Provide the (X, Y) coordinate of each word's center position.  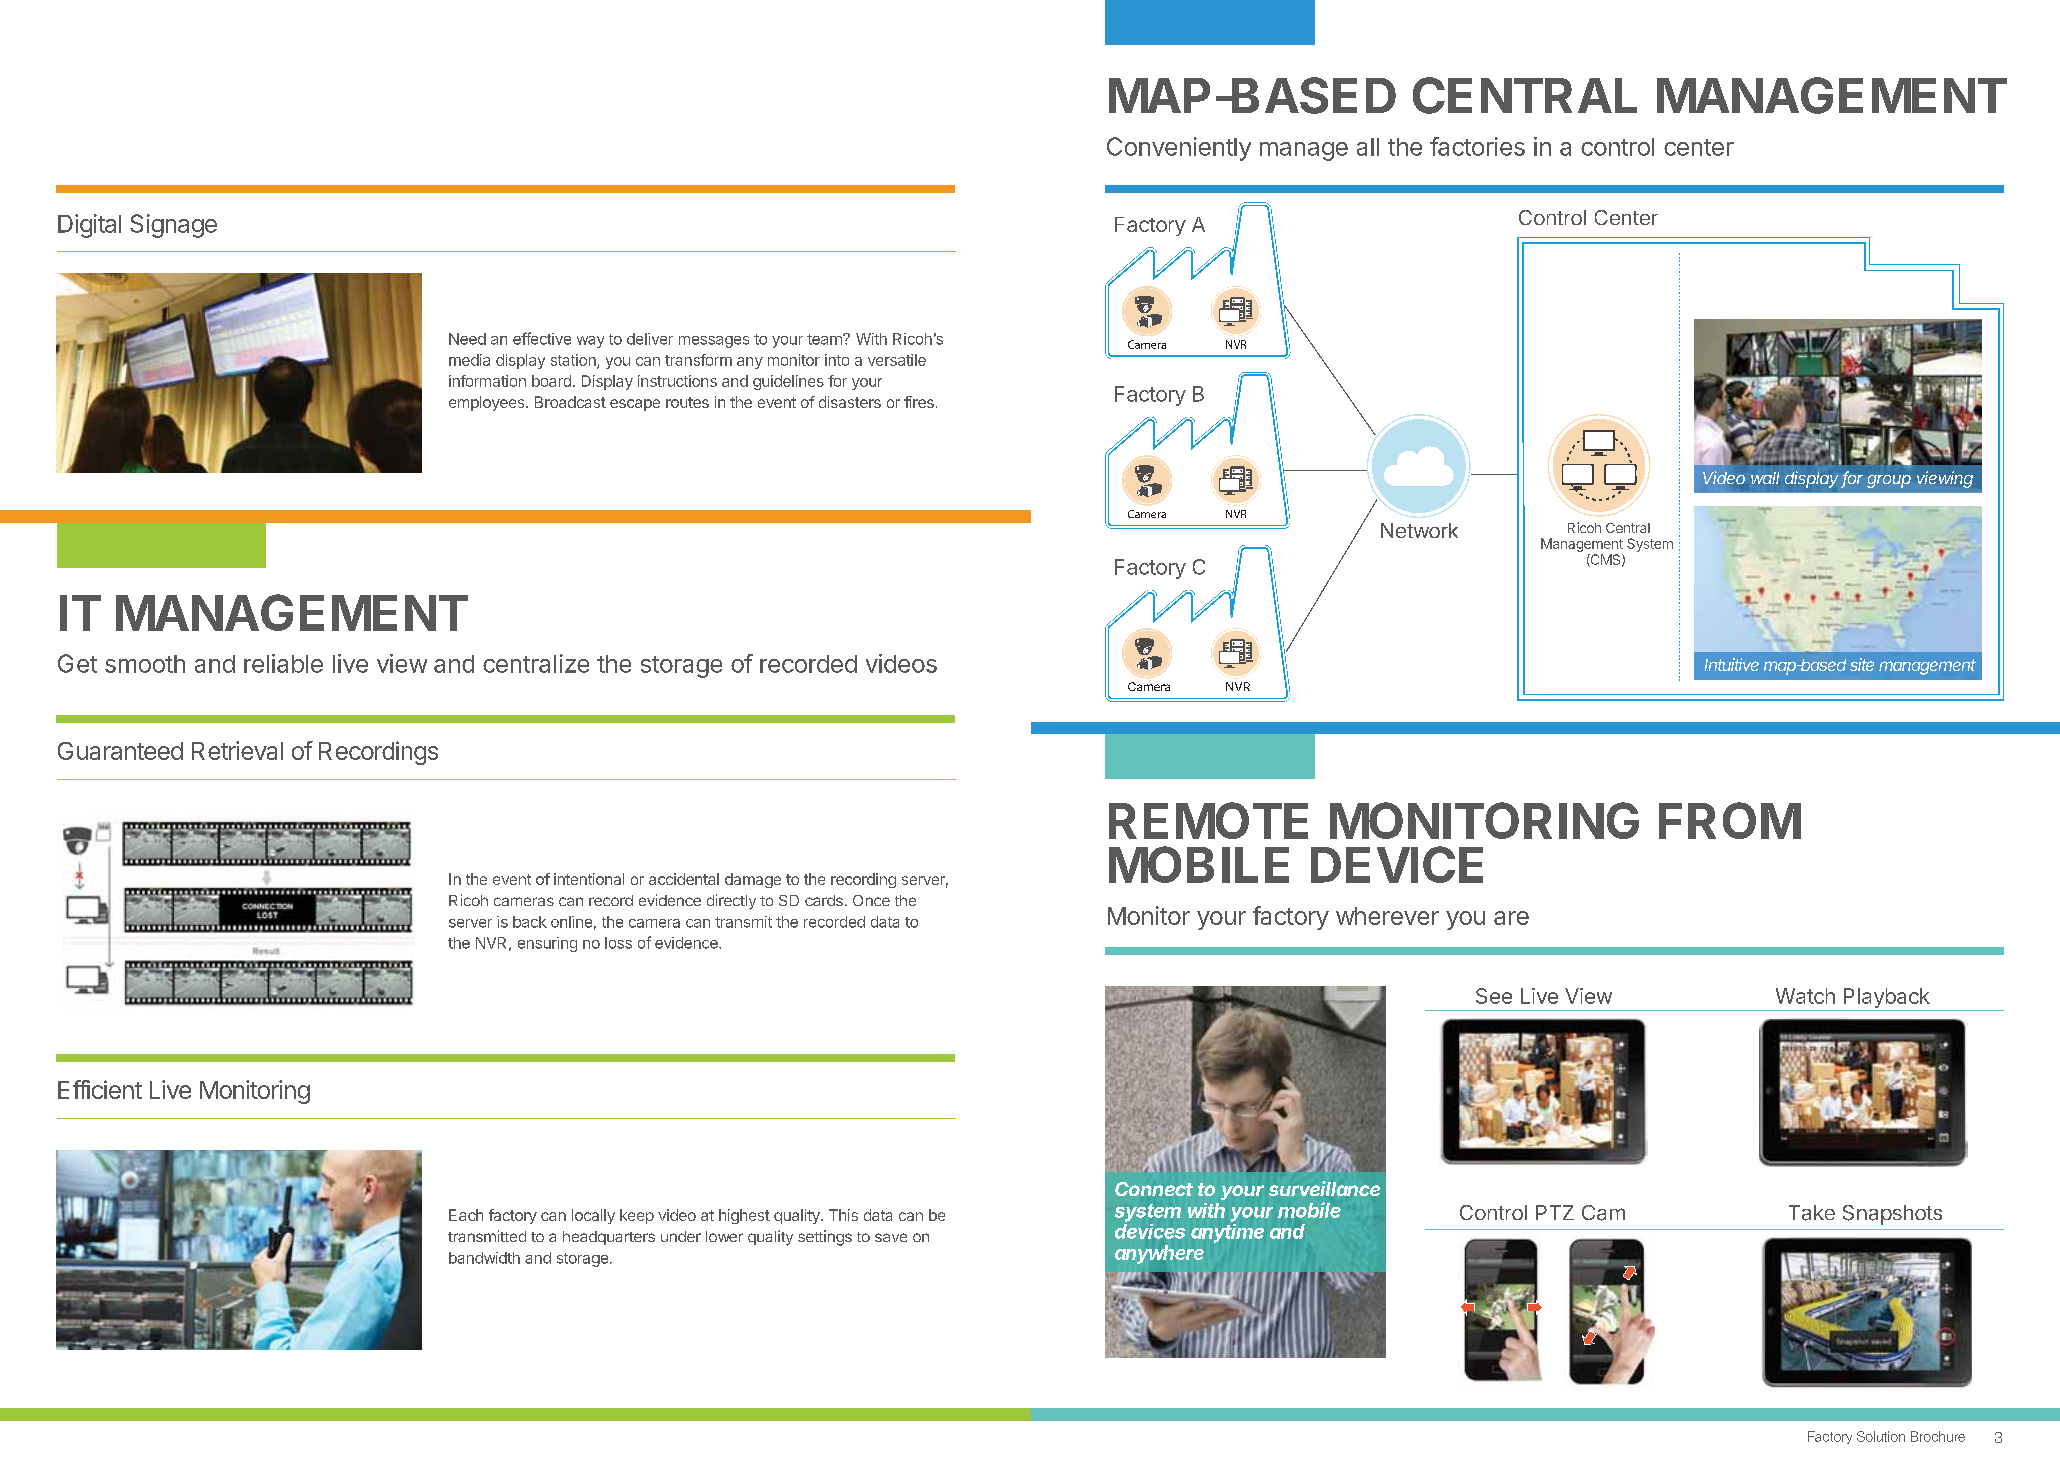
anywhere (1159, 1254)
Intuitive (1732, 664)
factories (1477, 146)
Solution (1881, 1436)
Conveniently (1179, 149)
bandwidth (484, 1258)
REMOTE (1208, 820)
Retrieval (237, 750)
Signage (173, 226)
